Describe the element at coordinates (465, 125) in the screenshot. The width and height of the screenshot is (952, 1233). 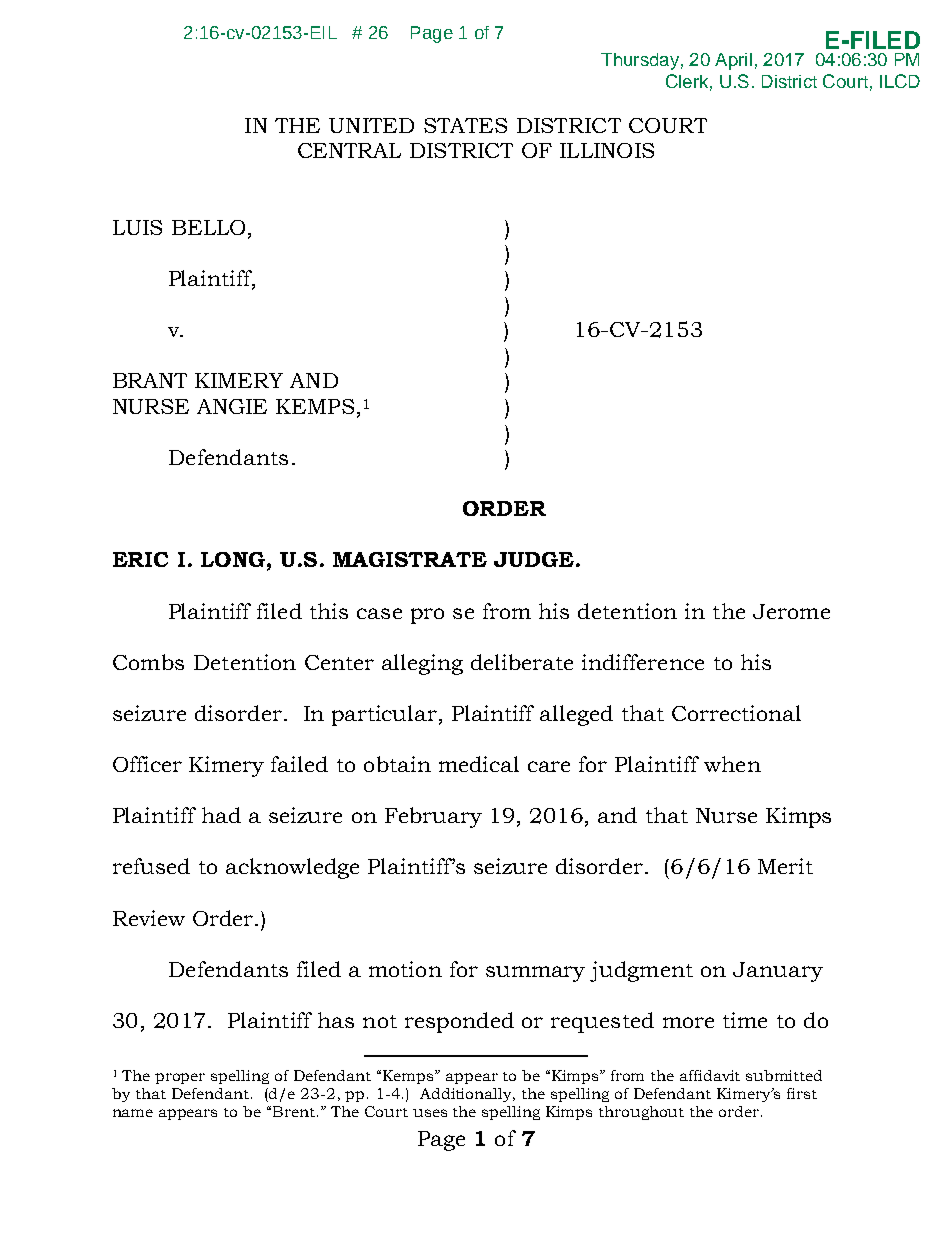
I see `STATES` at that location.
